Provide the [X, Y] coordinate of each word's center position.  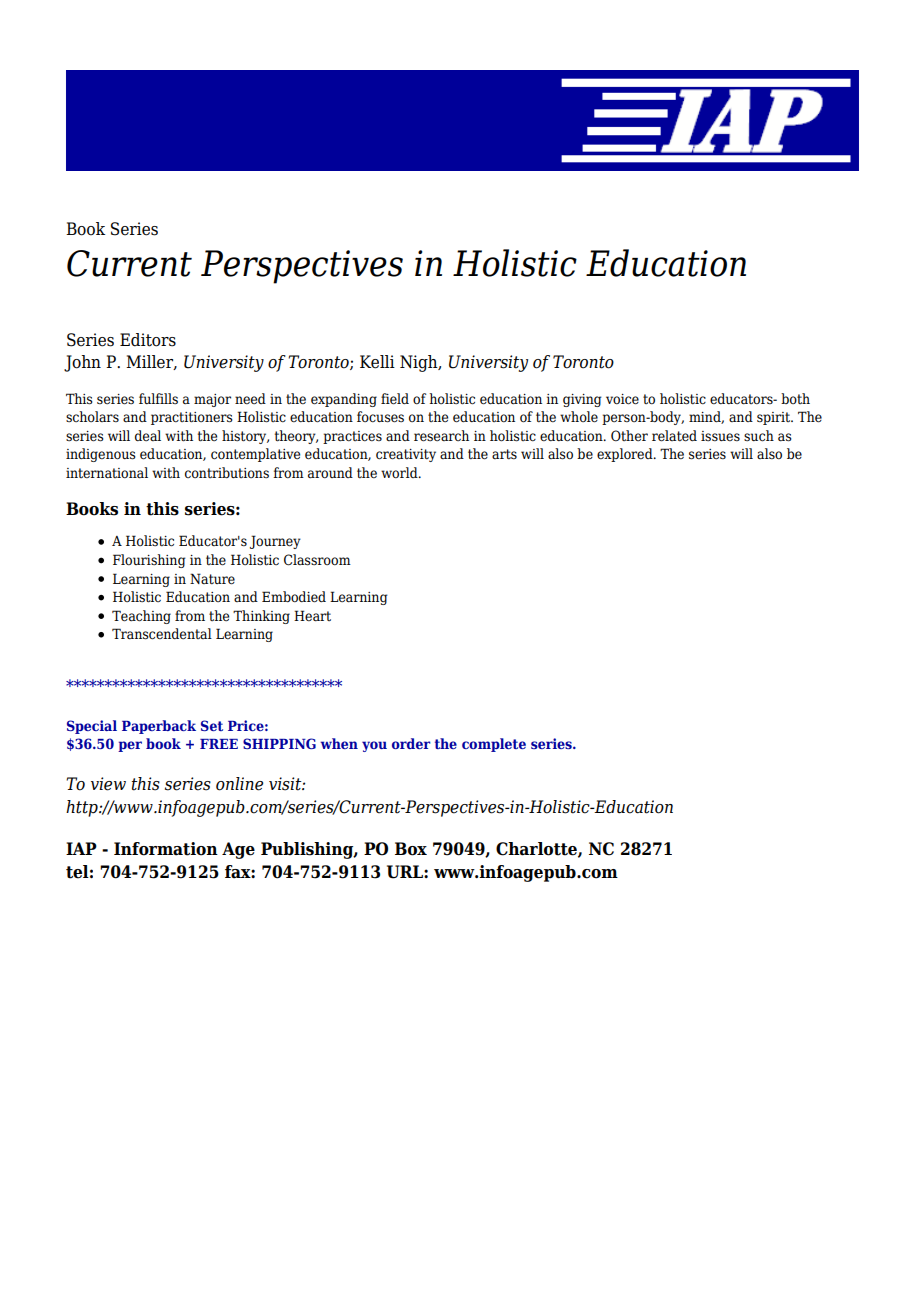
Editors [148, 340]
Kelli [377, 362]
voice [622, 399]
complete [494, 745]
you [374, 746]
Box [411, 849]
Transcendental [162, 634]
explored [626, 455]
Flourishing [149, 561]
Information [166, 849]
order [411, 743]
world [400, 472]
